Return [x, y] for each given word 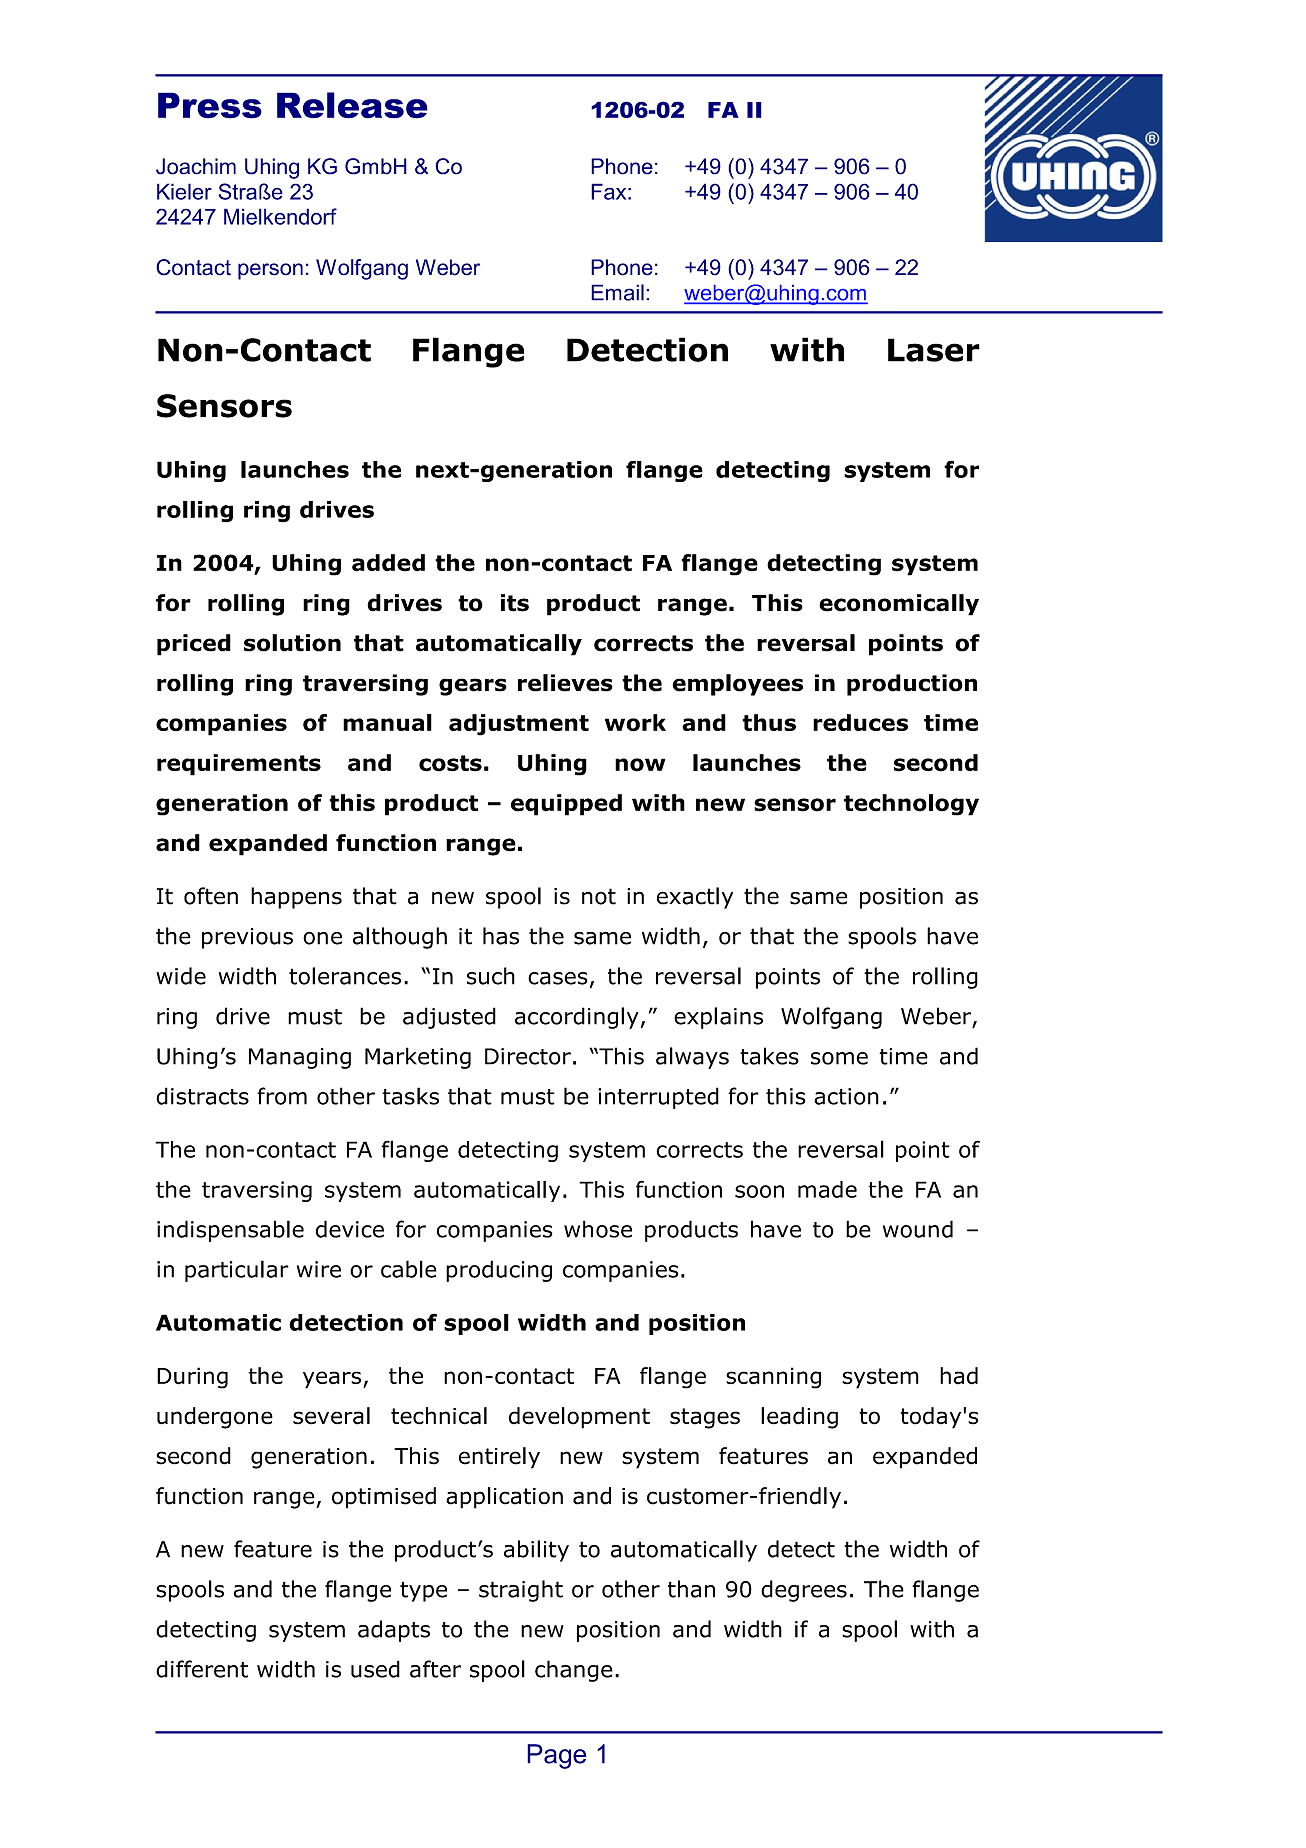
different [202, 1669]
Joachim [196, 166]
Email [617, 292]
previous [247, 938]
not [599, 896]
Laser [934, 350]
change [574, 1671]
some [839, 1058]
